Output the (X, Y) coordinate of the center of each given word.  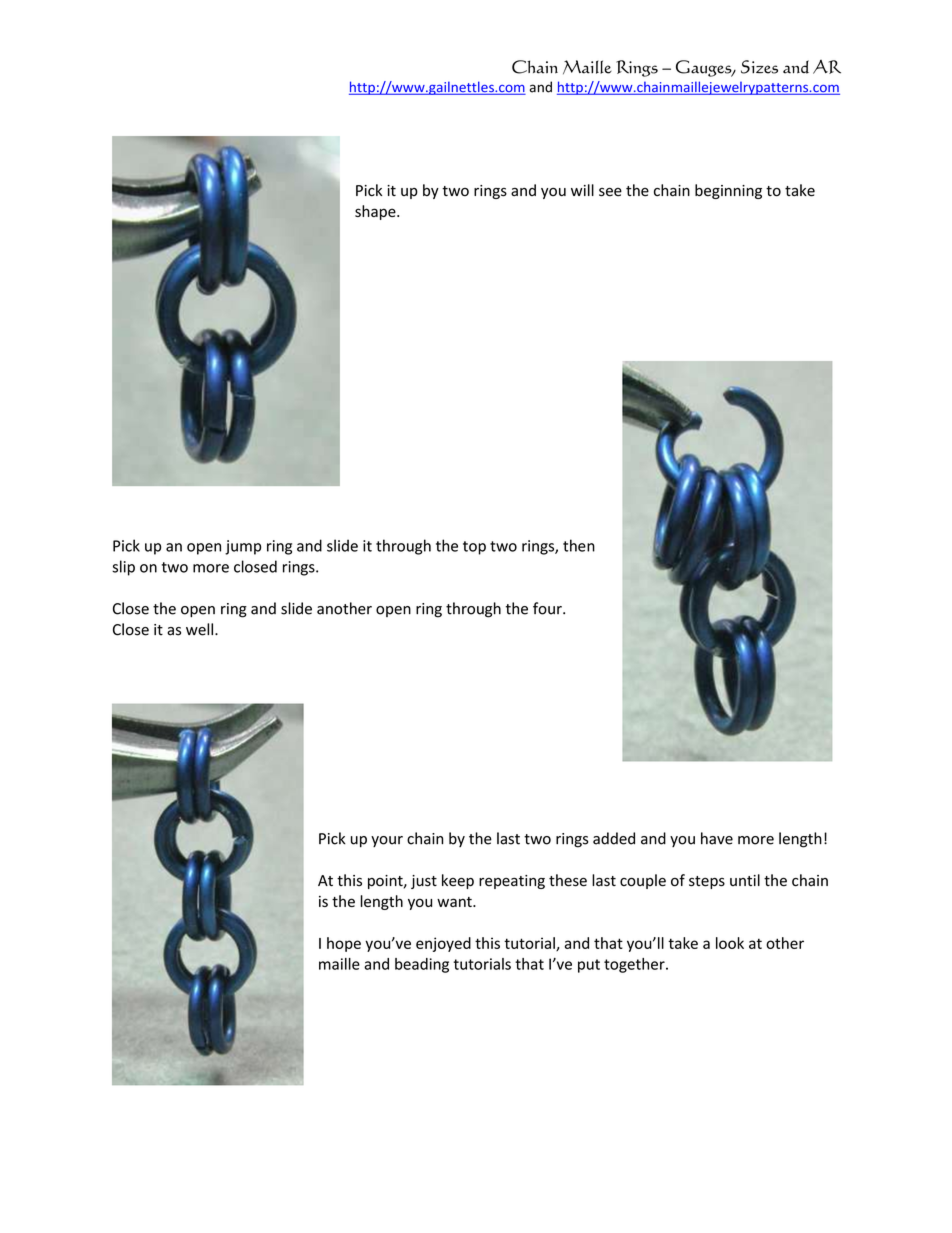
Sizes (759, 67)
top (474, 548)
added (614, 838)
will (582, 190)
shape (376, 212)
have (717, 838)
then (579, 545)
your (387, 841)
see (610, 192)
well (201, 629)
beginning (728, 191)
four (548, 608)
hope (344, 944)
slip (123, 568)
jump (243, 547)
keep (458, 881)
